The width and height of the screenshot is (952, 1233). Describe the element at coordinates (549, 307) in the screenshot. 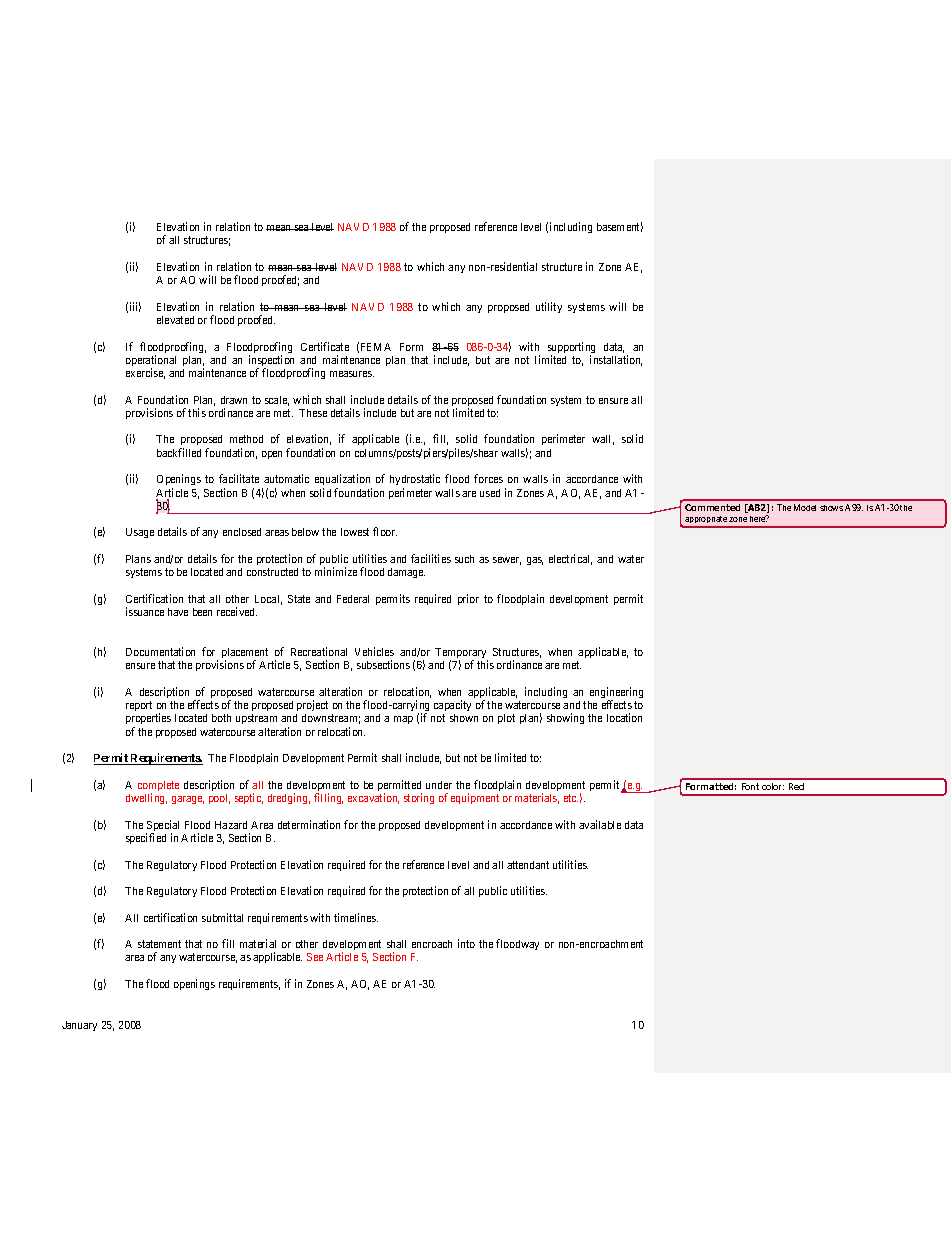

I see `utility` at that location.
